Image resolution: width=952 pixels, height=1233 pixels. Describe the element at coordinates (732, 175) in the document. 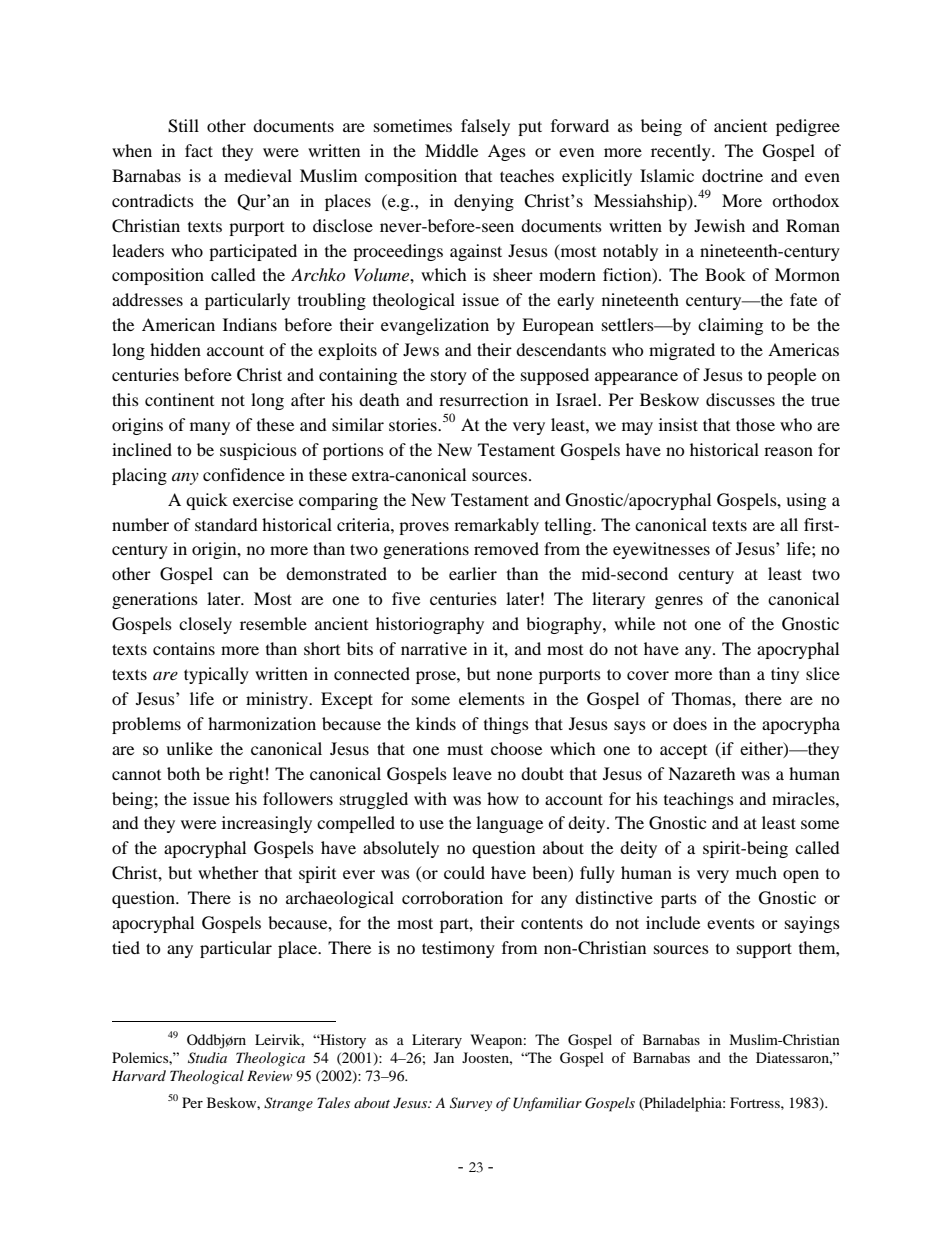

I see `doctrine` at that location.
